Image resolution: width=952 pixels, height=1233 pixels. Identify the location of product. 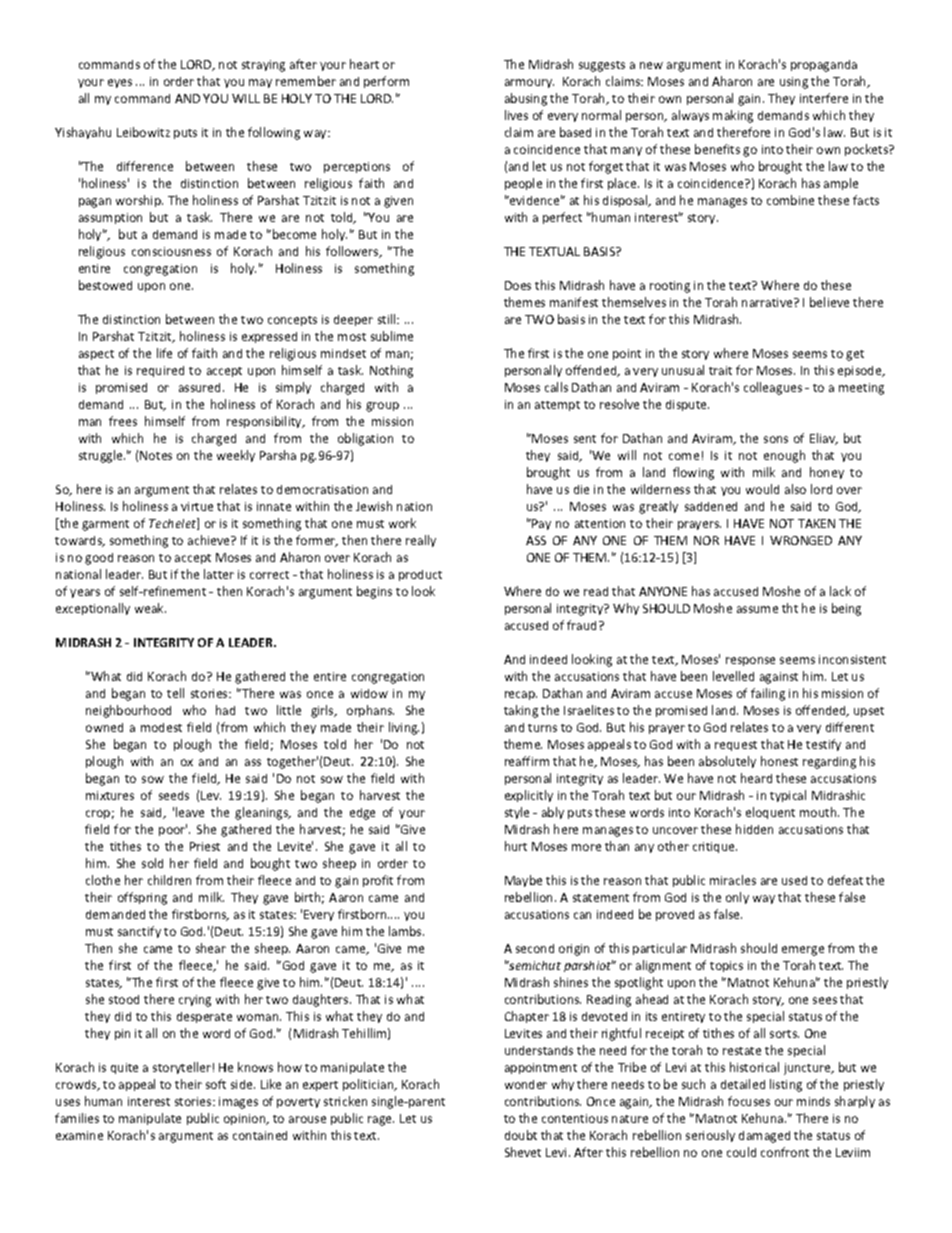
(420, 575).
